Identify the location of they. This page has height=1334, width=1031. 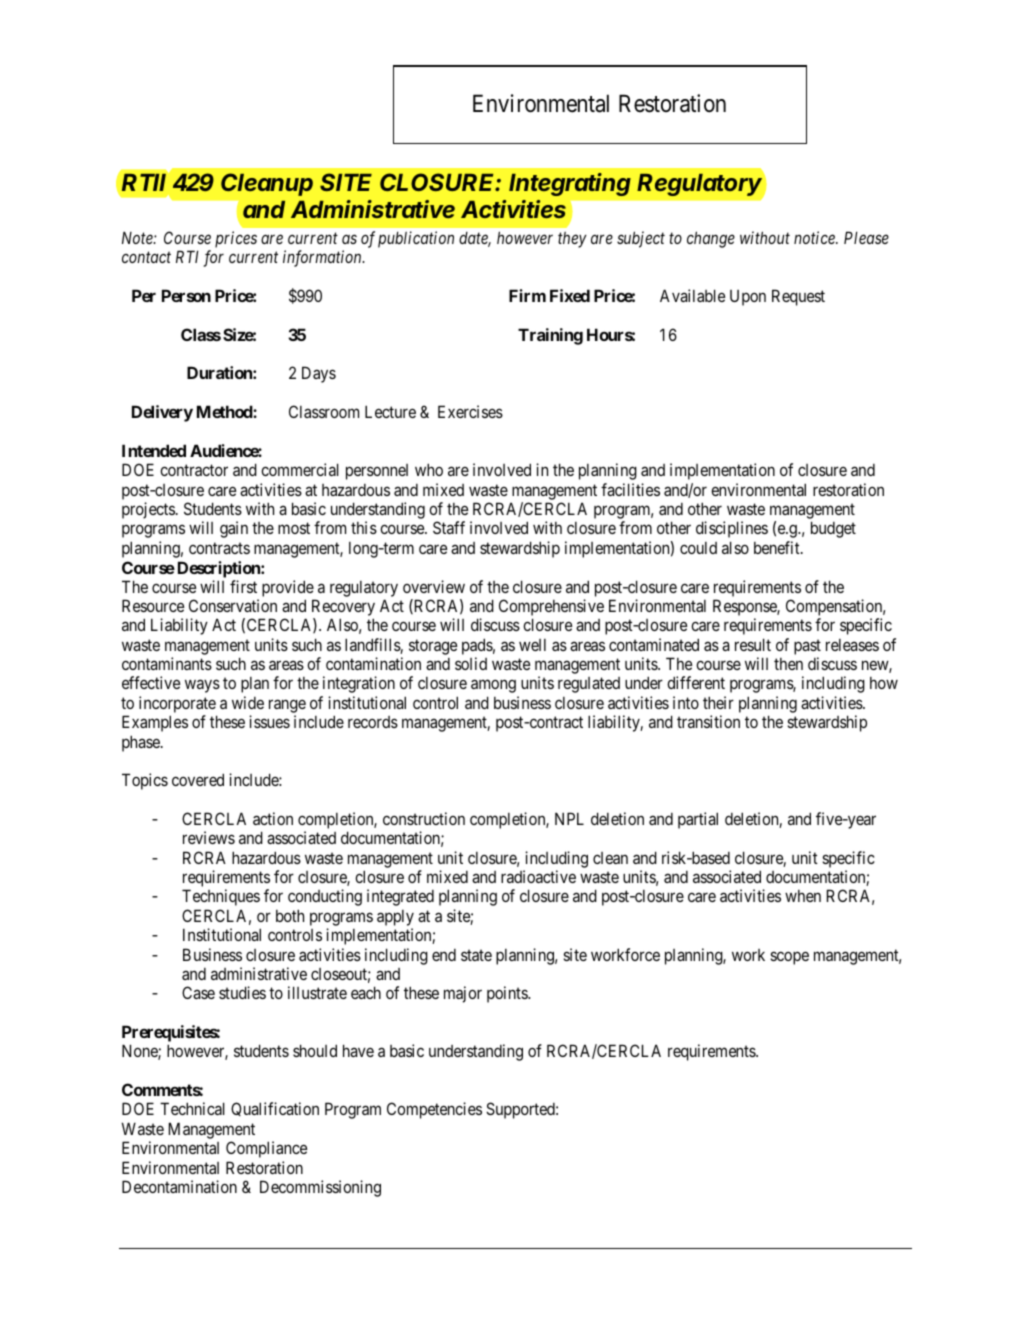
(572, 240).
